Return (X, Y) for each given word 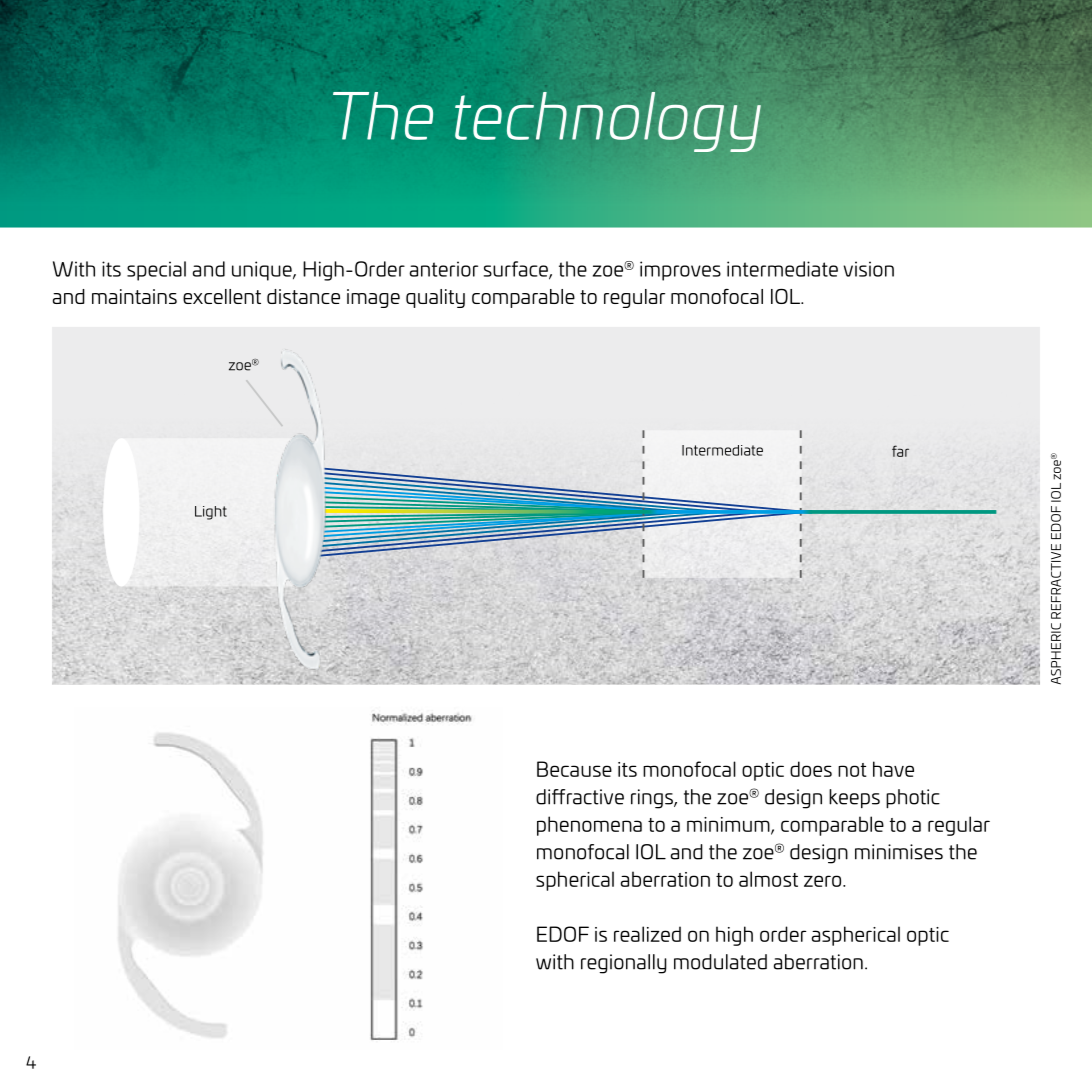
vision (868, 269)
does (811, 769)
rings (653, 799)
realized (647, 934)
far (900, 451)
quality (435, 298)
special (156, 271)
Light (211, 513)
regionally (624, 964)
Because (574, 769)
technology (608, 122)
